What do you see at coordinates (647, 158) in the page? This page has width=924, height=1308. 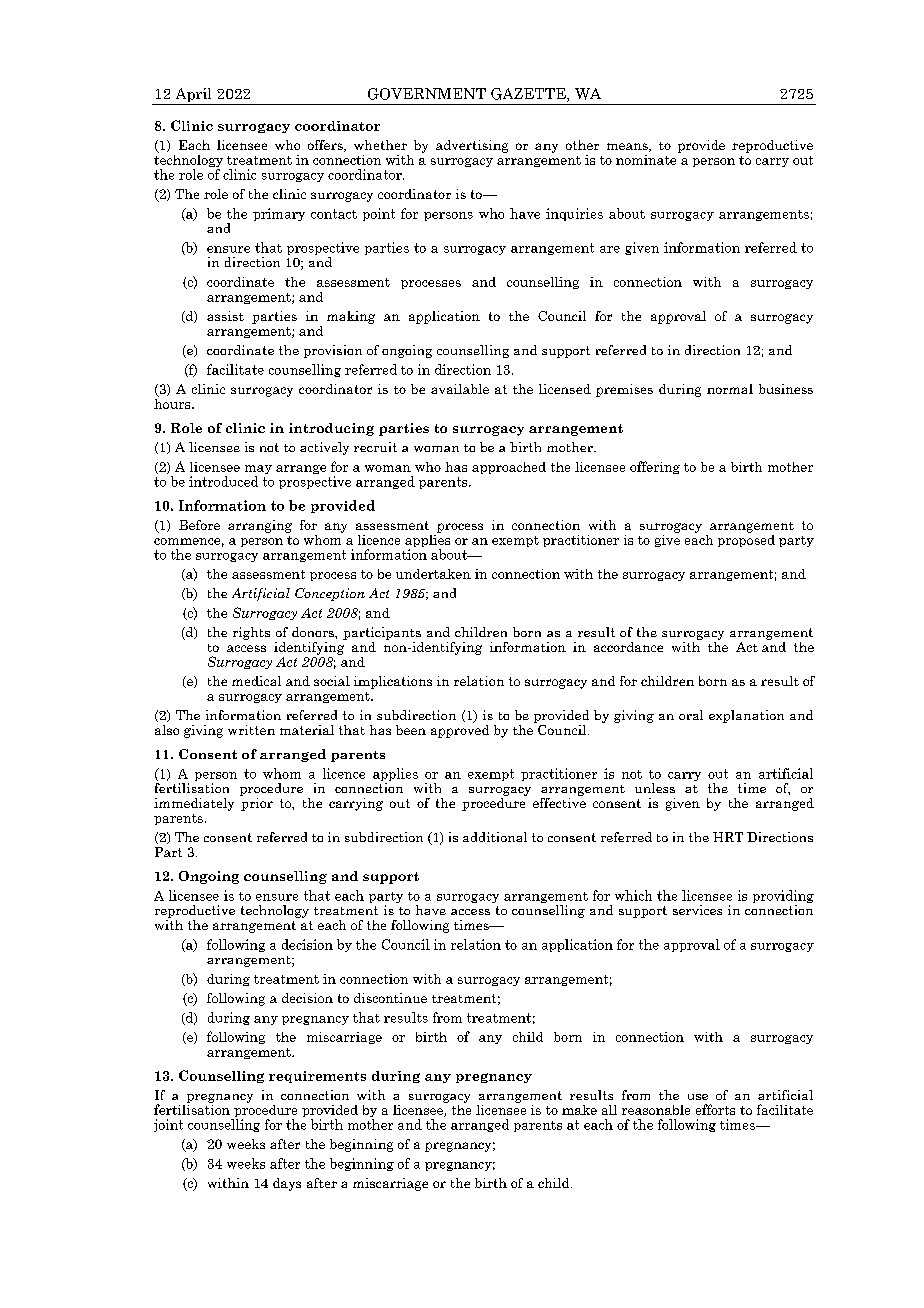 I see `nominate` at bounding box center [647, 158].
